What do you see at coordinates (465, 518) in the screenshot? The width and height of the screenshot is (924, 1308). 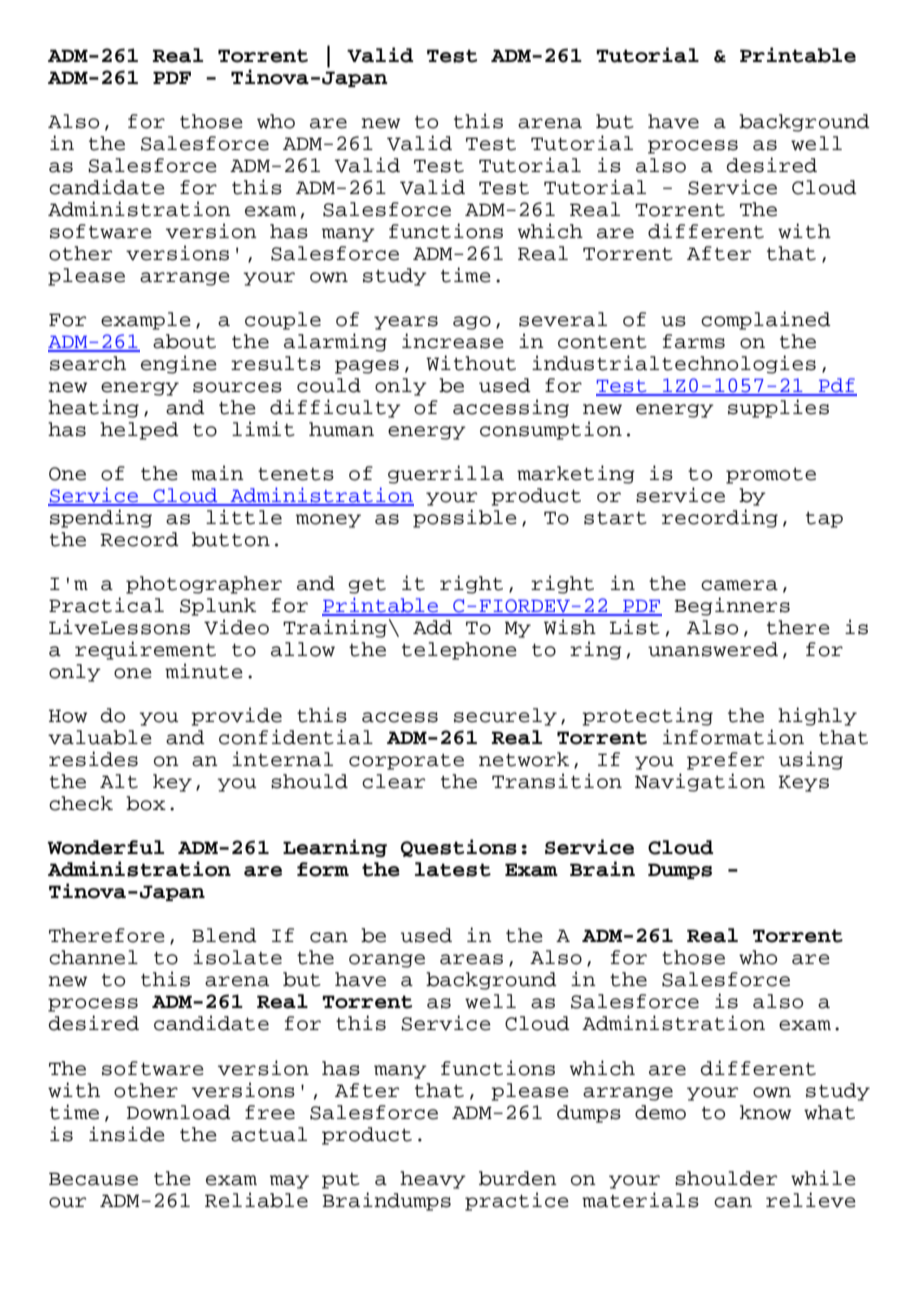 I see `possible` at bounding box center [465, 518].
